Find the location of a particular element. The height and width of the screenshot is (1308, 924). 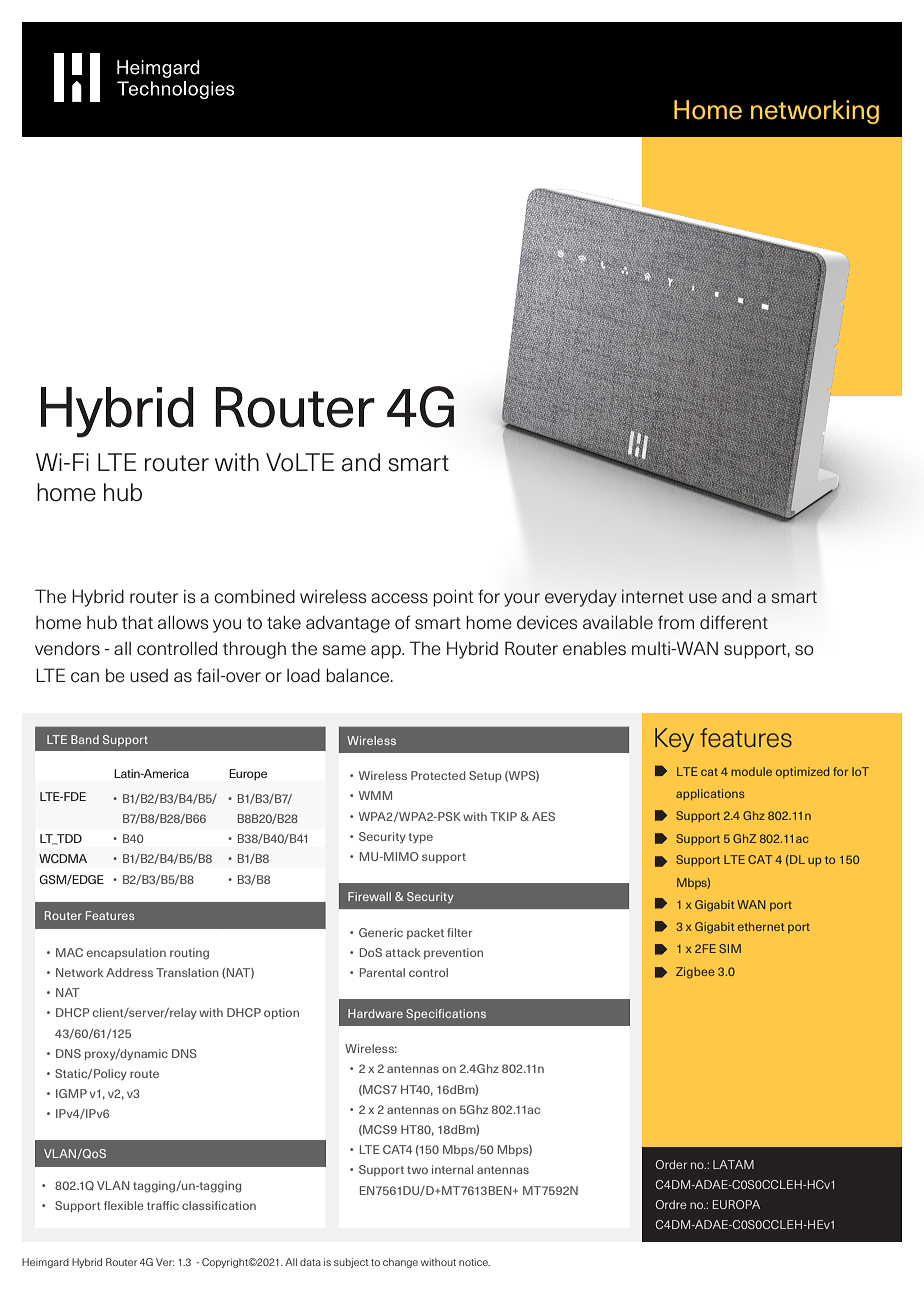

IGMP is located at coordinates (71, 1093).
